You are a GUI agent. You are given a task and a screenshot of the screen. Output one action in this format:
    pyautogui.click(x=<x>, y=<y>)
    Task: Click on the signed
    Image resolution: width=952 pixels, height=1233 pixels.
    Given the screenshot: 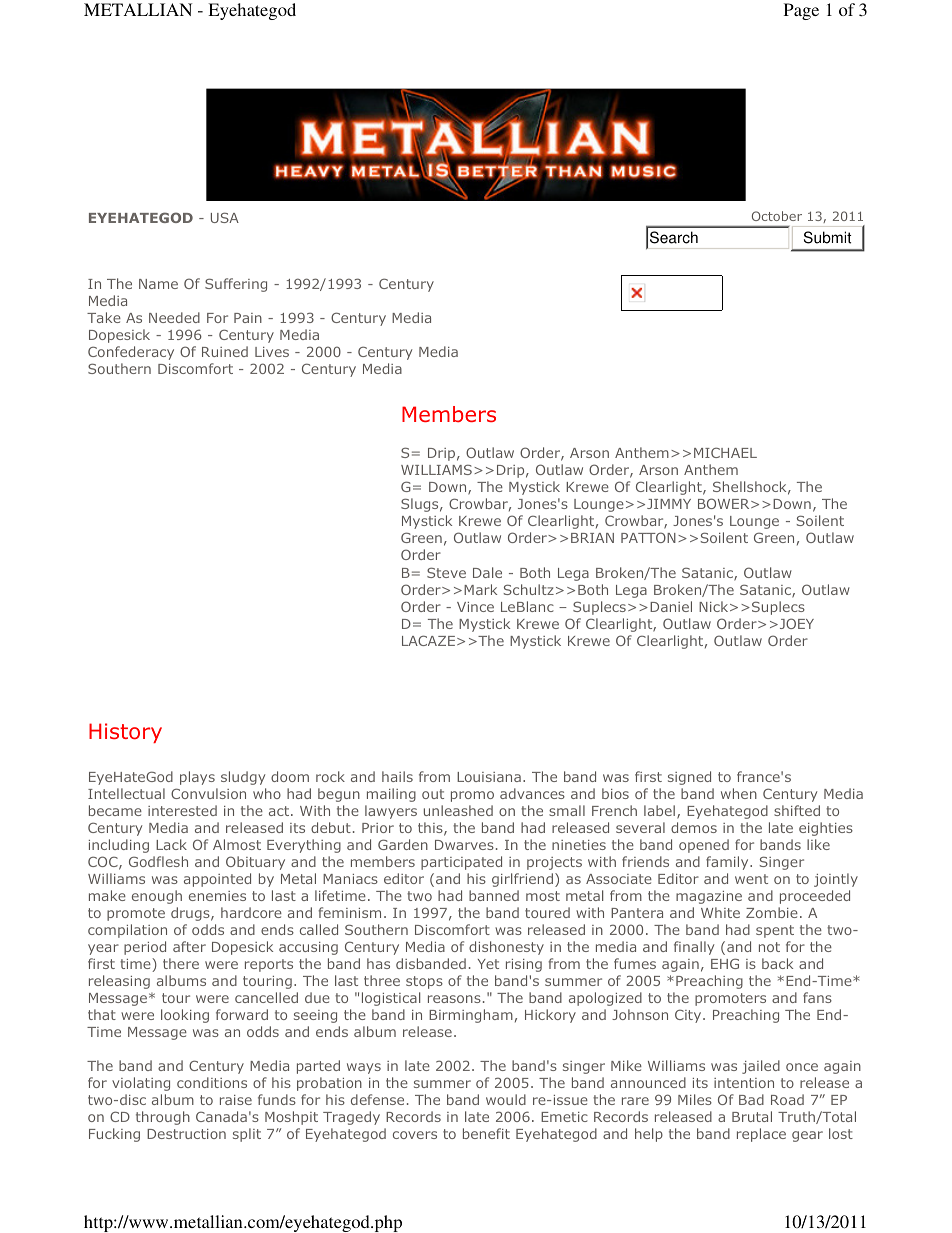 What is the action you would take?
    pyautogui.click(x=689, y=778)
